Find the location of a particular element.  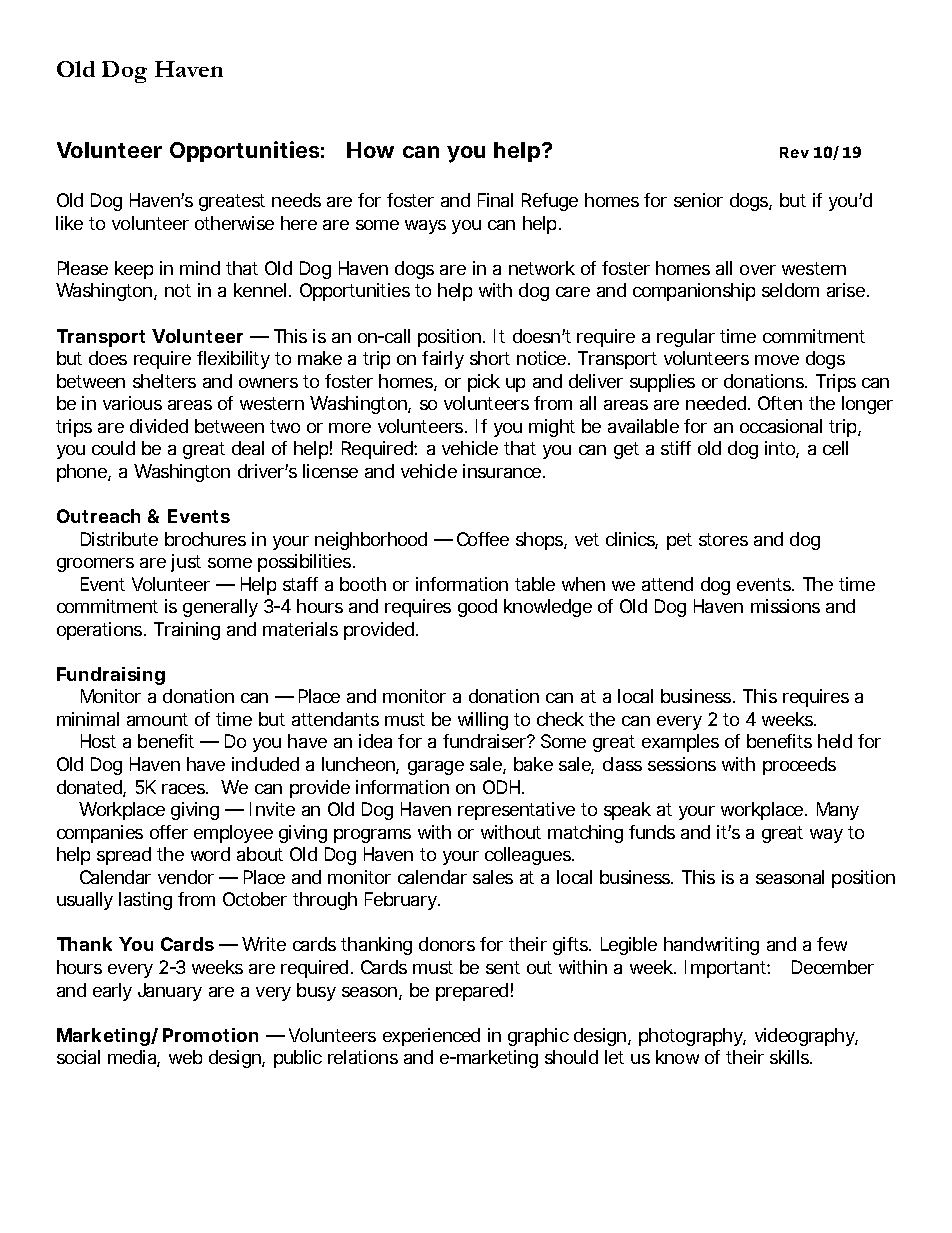

good is located at coordinates (477, 608).
